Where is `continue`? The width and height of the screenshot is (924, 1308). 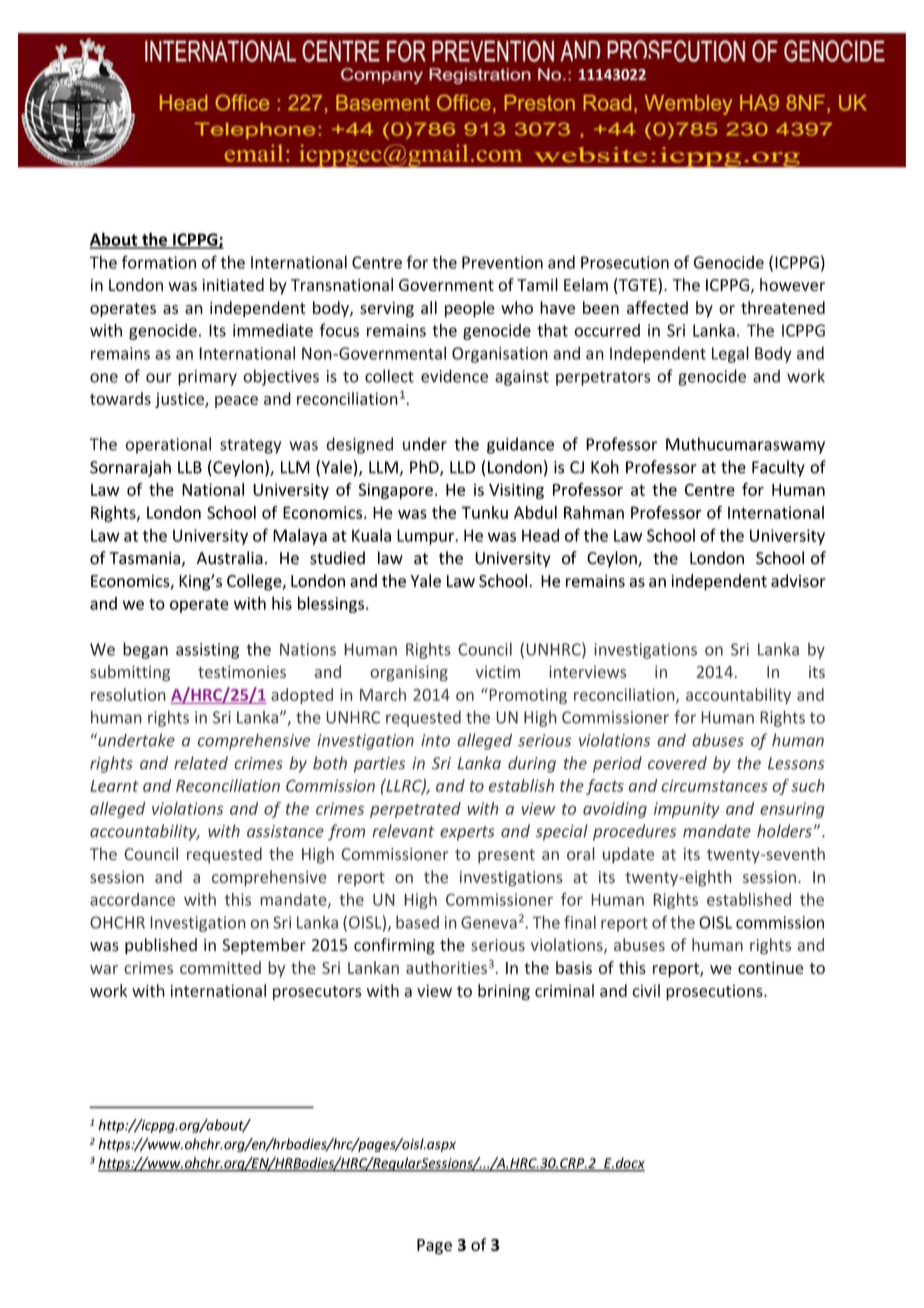 continue is located at coordinates (771, 968).
